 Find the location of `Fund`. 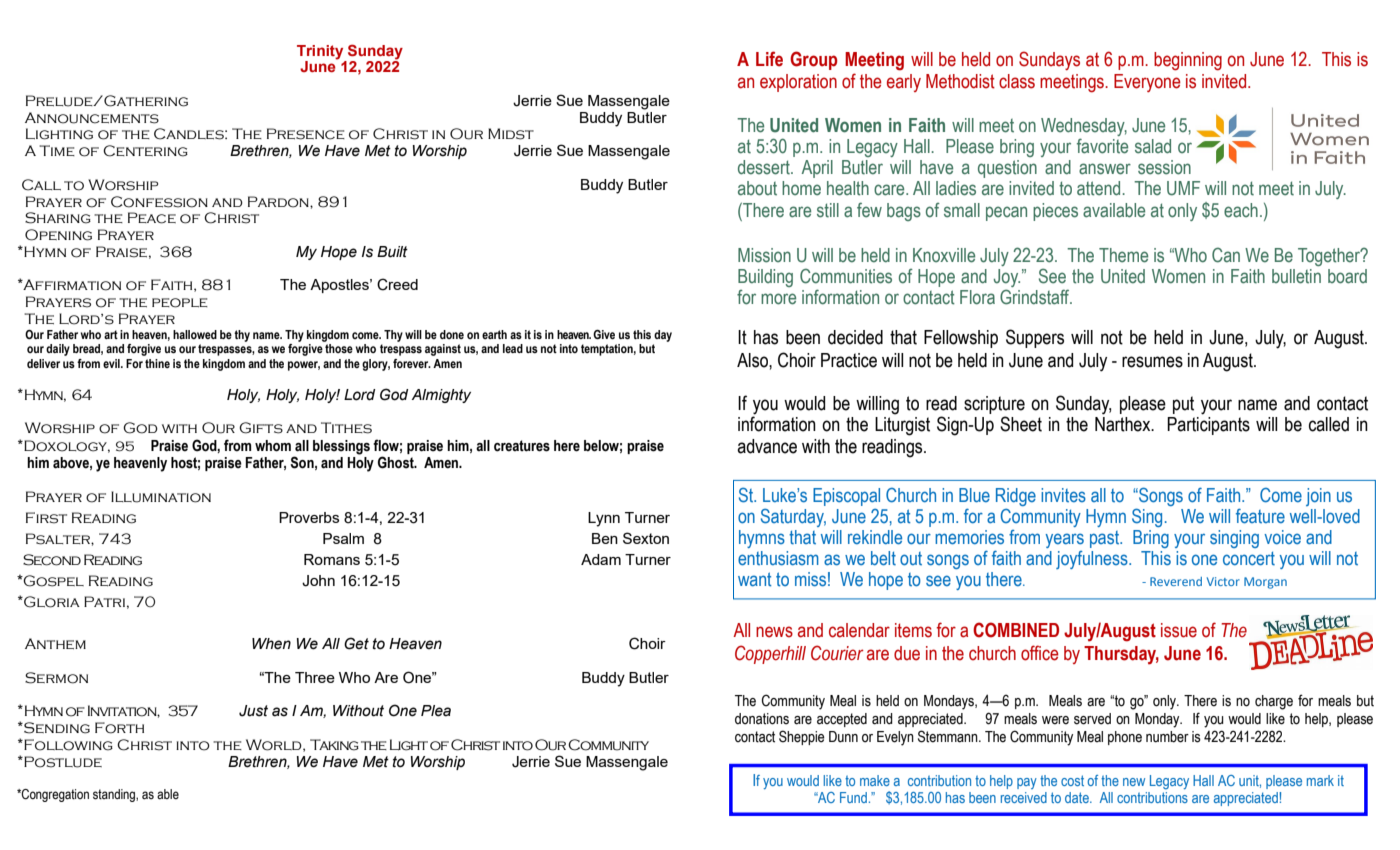

Fund is located at coordinates (853, 797).
